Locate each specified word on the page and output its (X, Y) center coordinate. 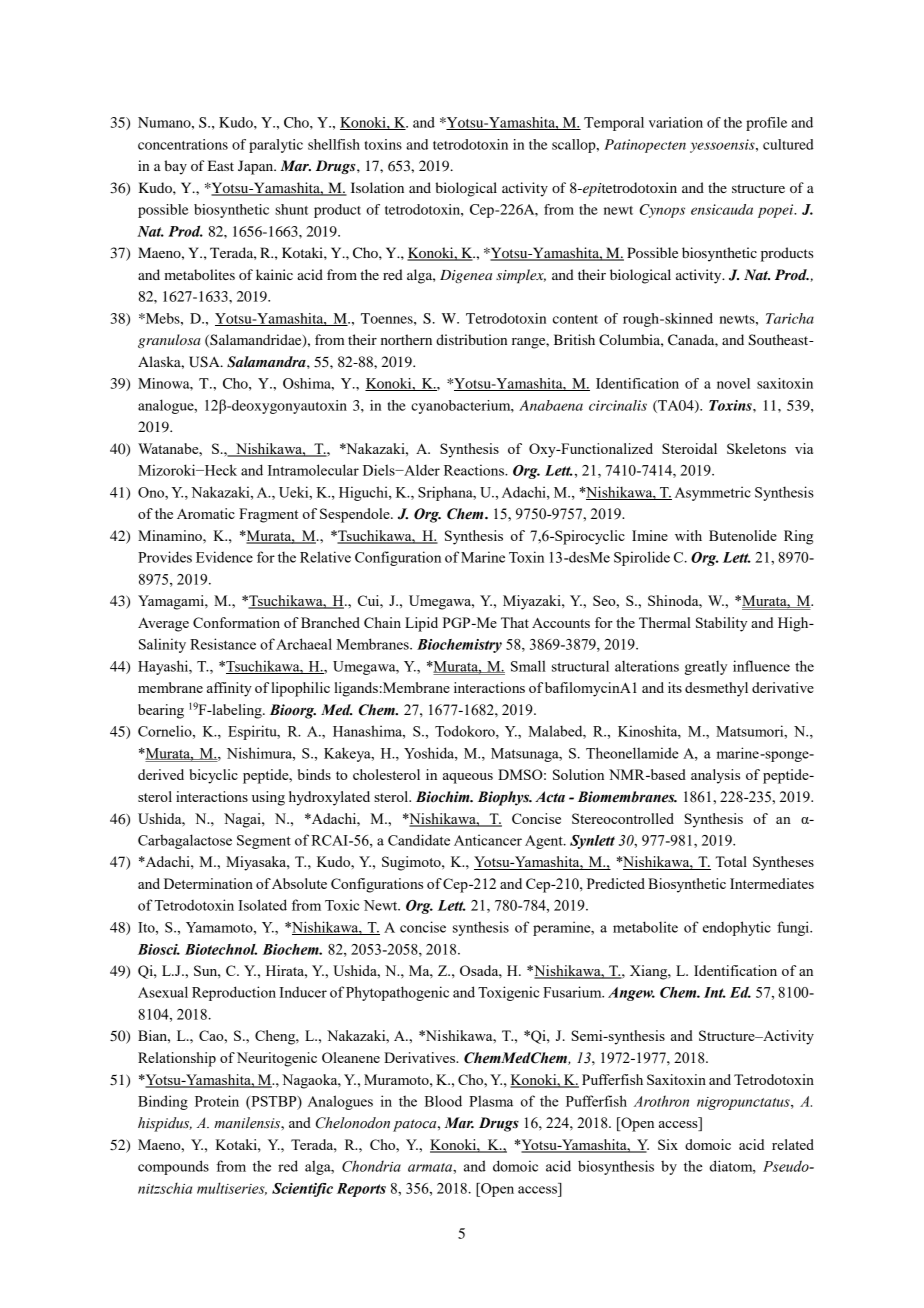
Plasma (491, 1101)
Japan (257, 167)
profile (766, 124)
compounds (173, 1167)
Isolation (377, 187)
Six (668, 1144)
